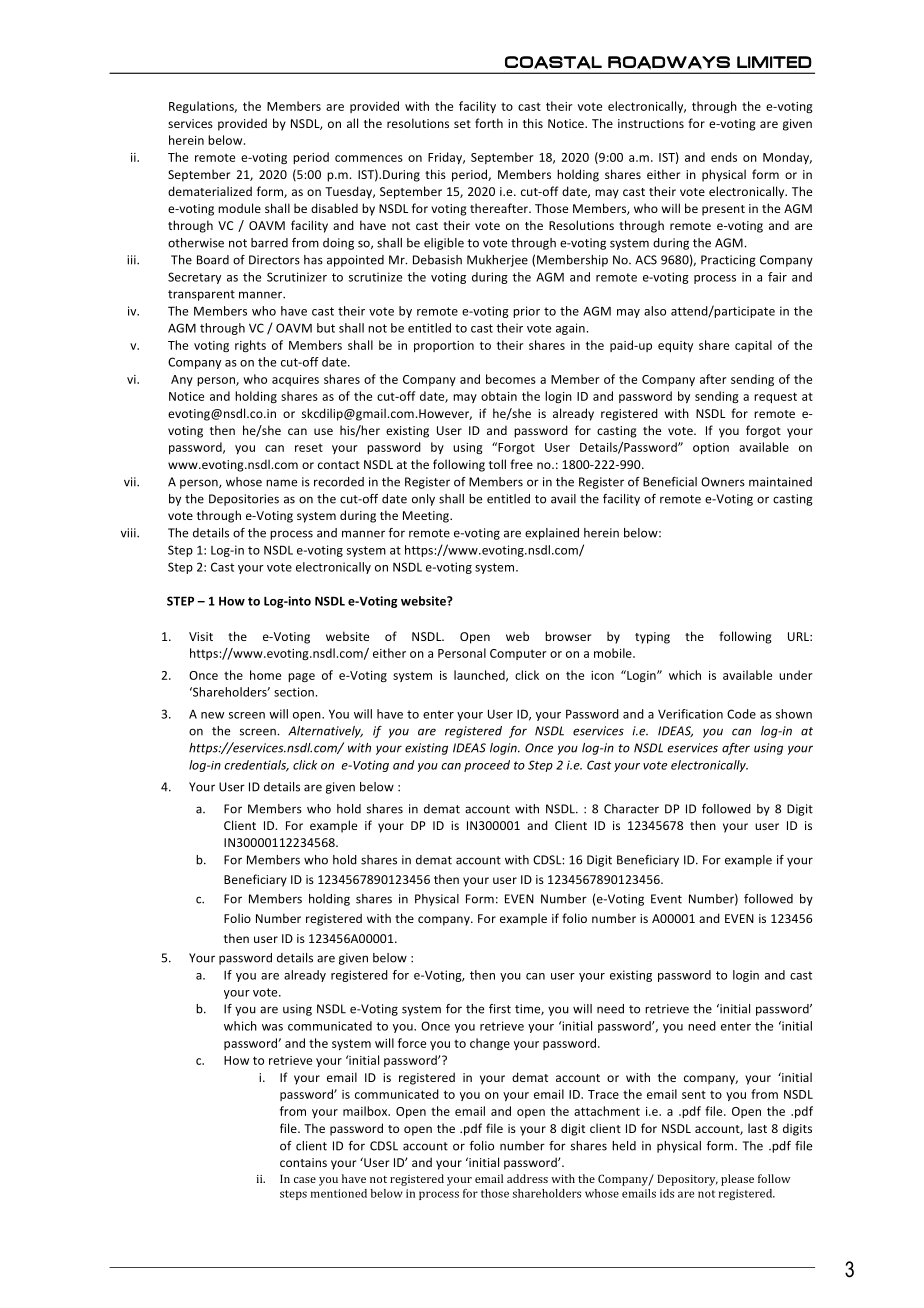 The height and width of the page is (1308, 924). I want to click on viii, so click(129, 533).
